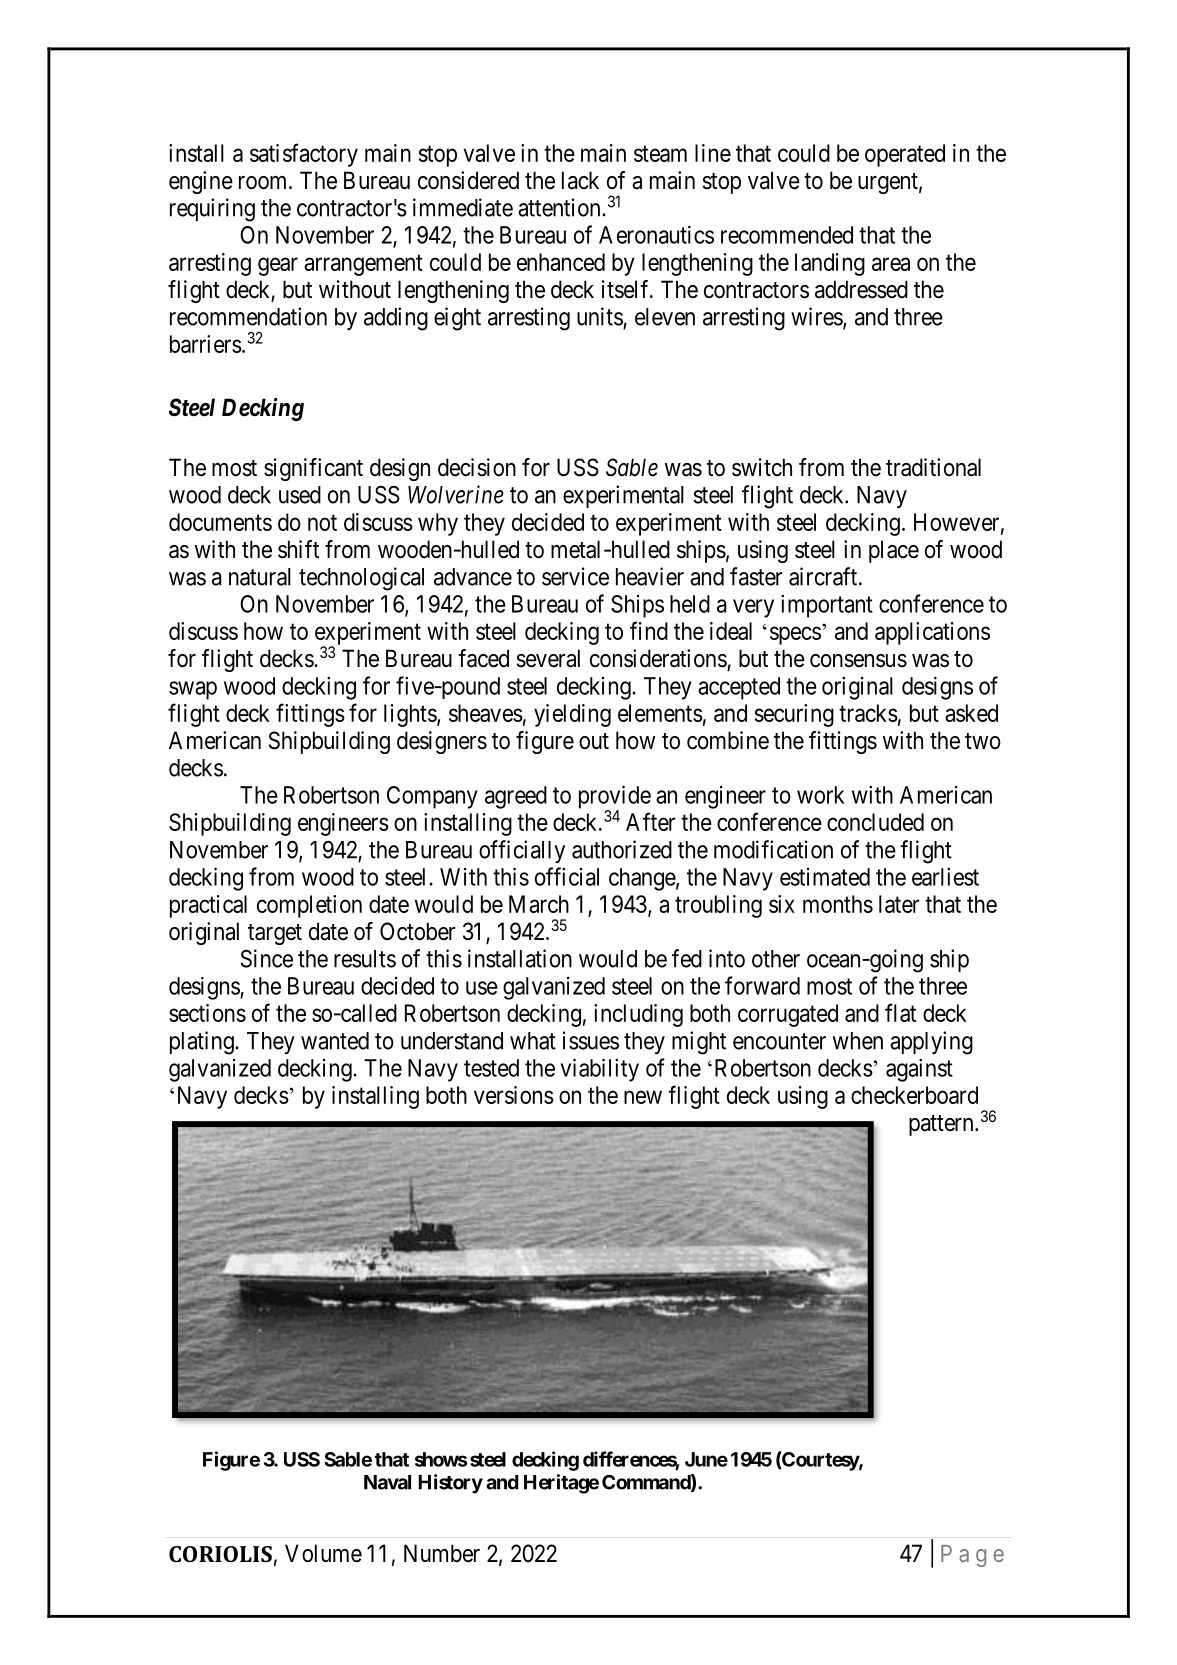  What do you see at coordinates (548, 658) in the document?
I see `several` at bounding box center [548, 658].
